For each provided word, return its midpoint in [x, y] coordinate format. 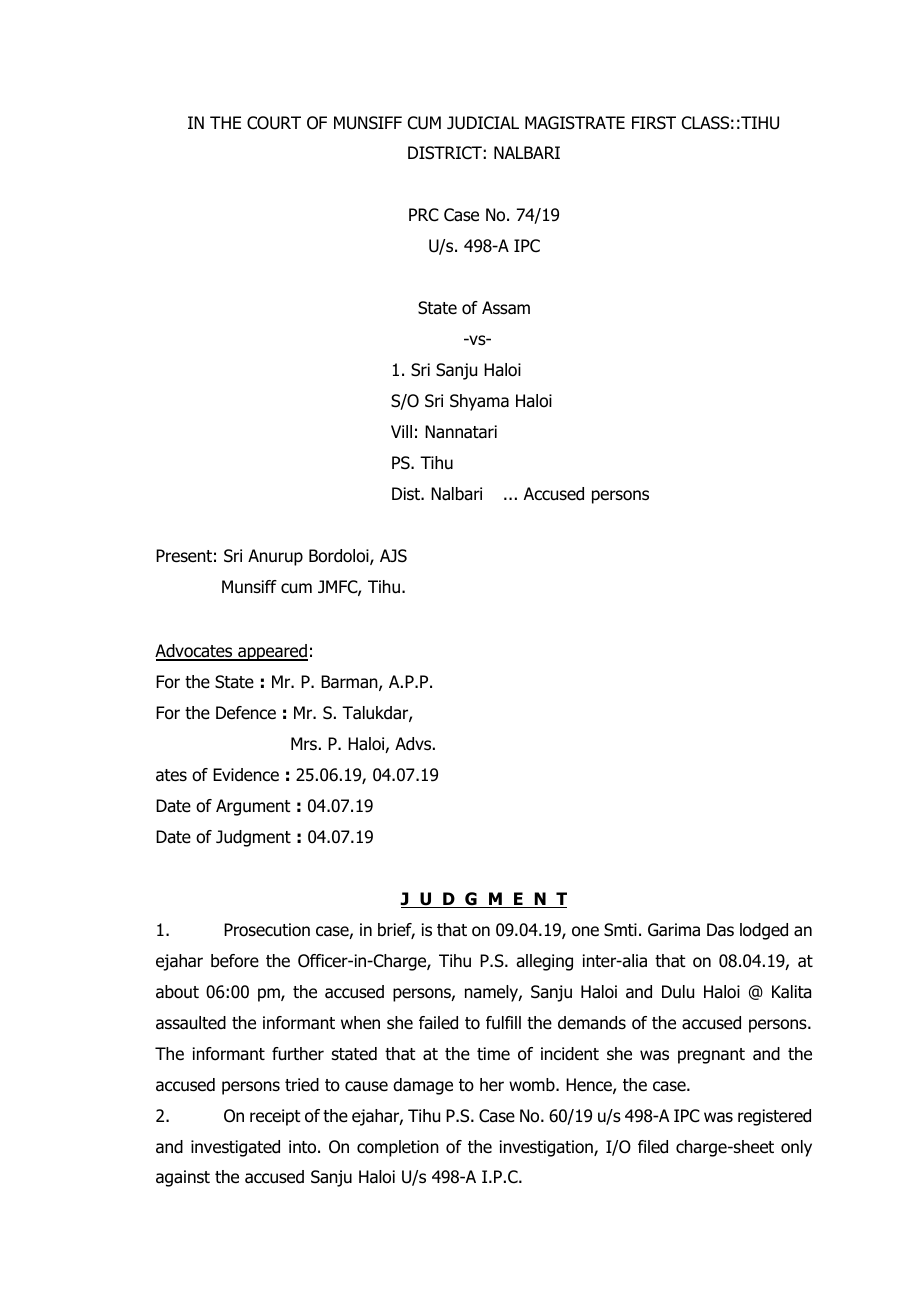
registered [774, 1117]
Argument [253, 807]
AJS [393, 556]
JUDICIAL [483, 123]
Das [720, 930]
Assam [506, 308]
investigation [547, 1148]
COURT [274, 123]
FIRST [654, 123]
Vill [401, 431]
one [585, 931]
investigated [235, 1148]
